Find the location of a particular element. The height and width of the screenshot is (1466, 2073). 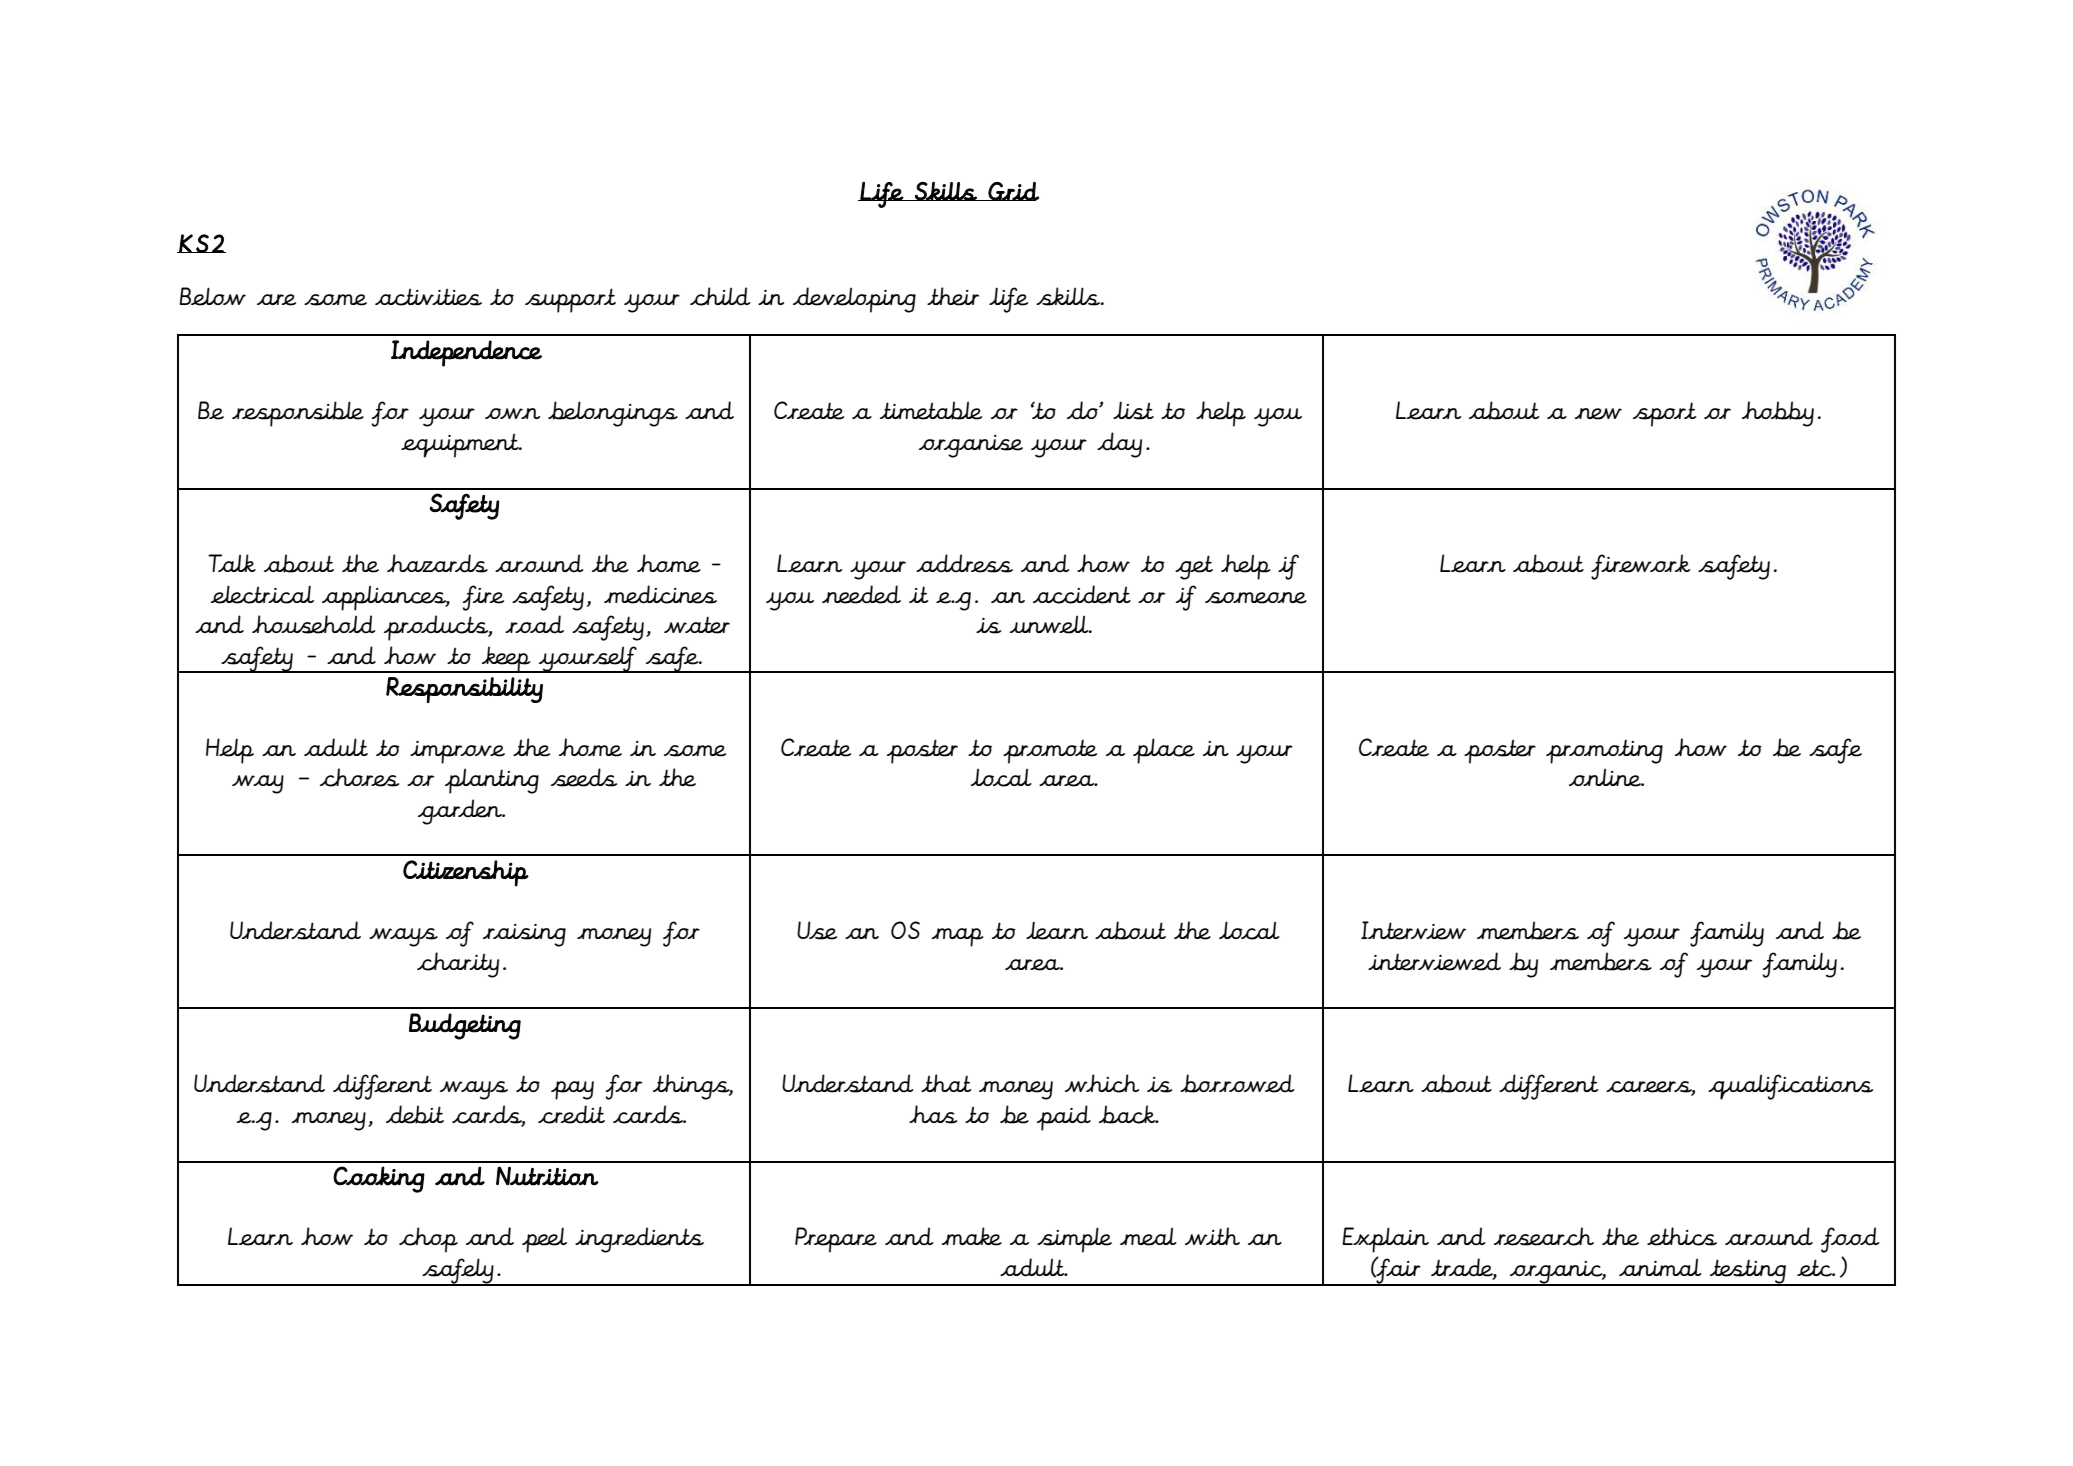

Budgeting is located at coordinates (465, 1026).
